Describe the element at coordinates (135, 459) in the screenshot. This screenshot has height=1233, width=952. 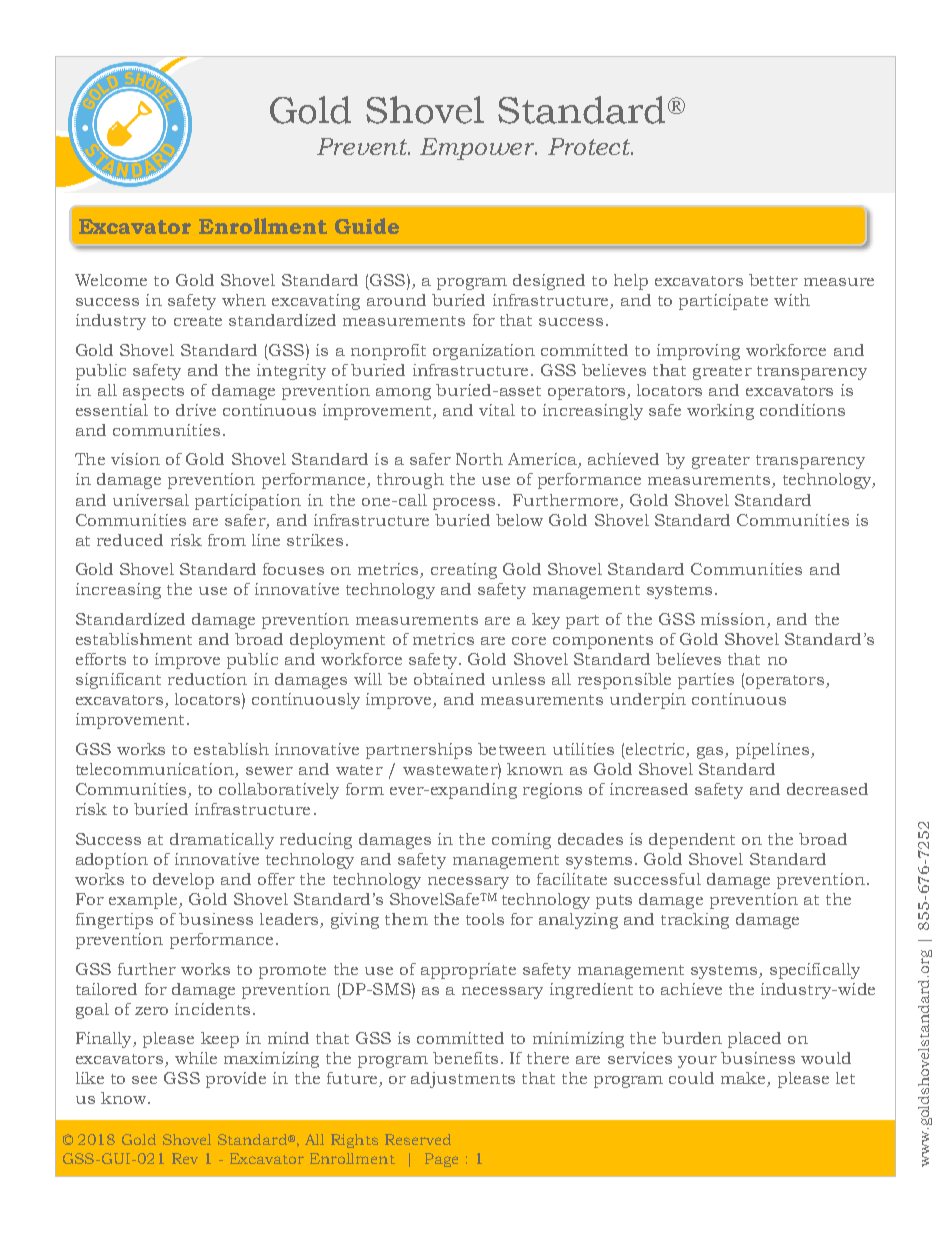
I see `vision` at that location.
